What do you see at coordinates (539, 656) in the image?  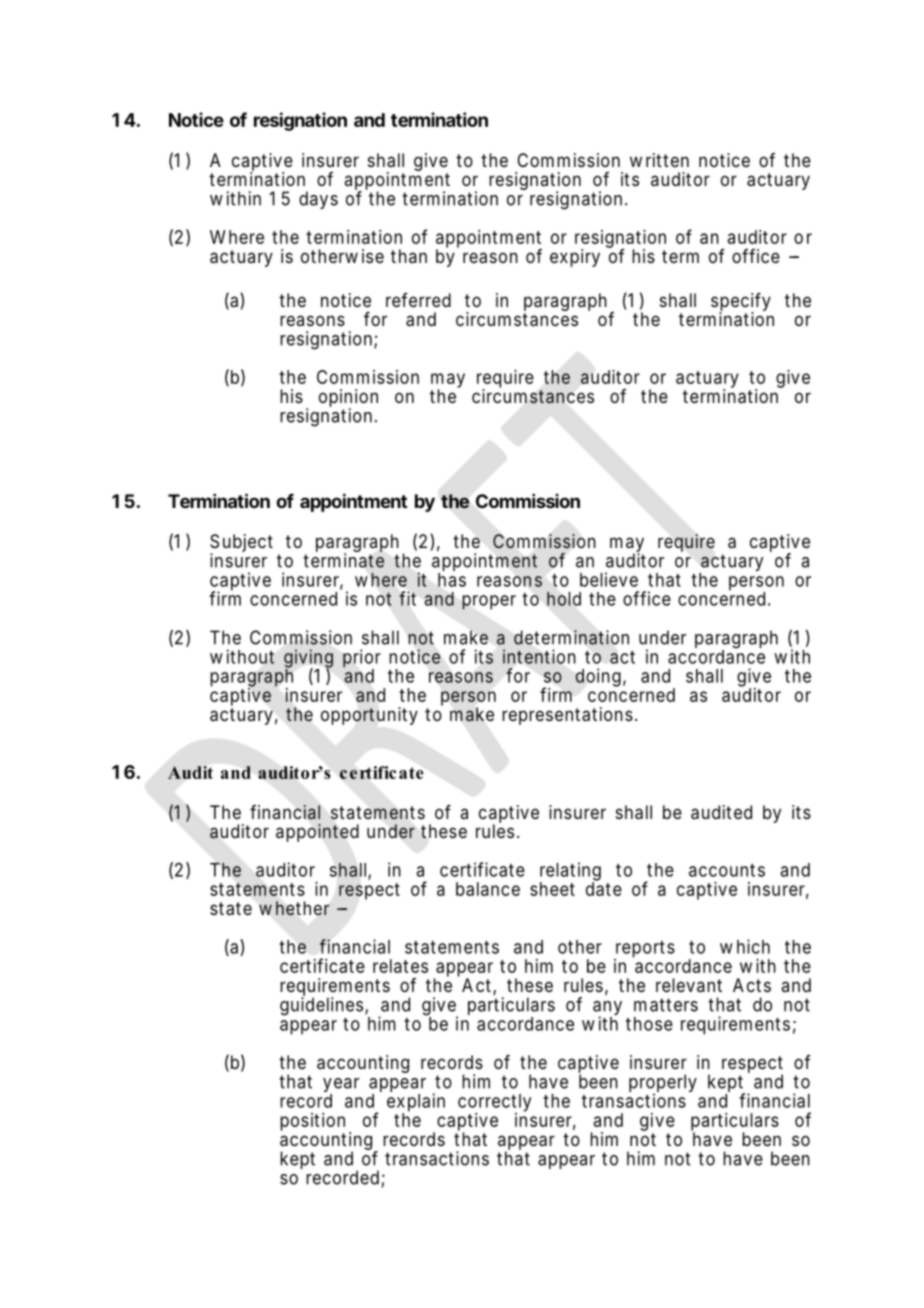 I see `intention` at bounding box center [539, 656].
